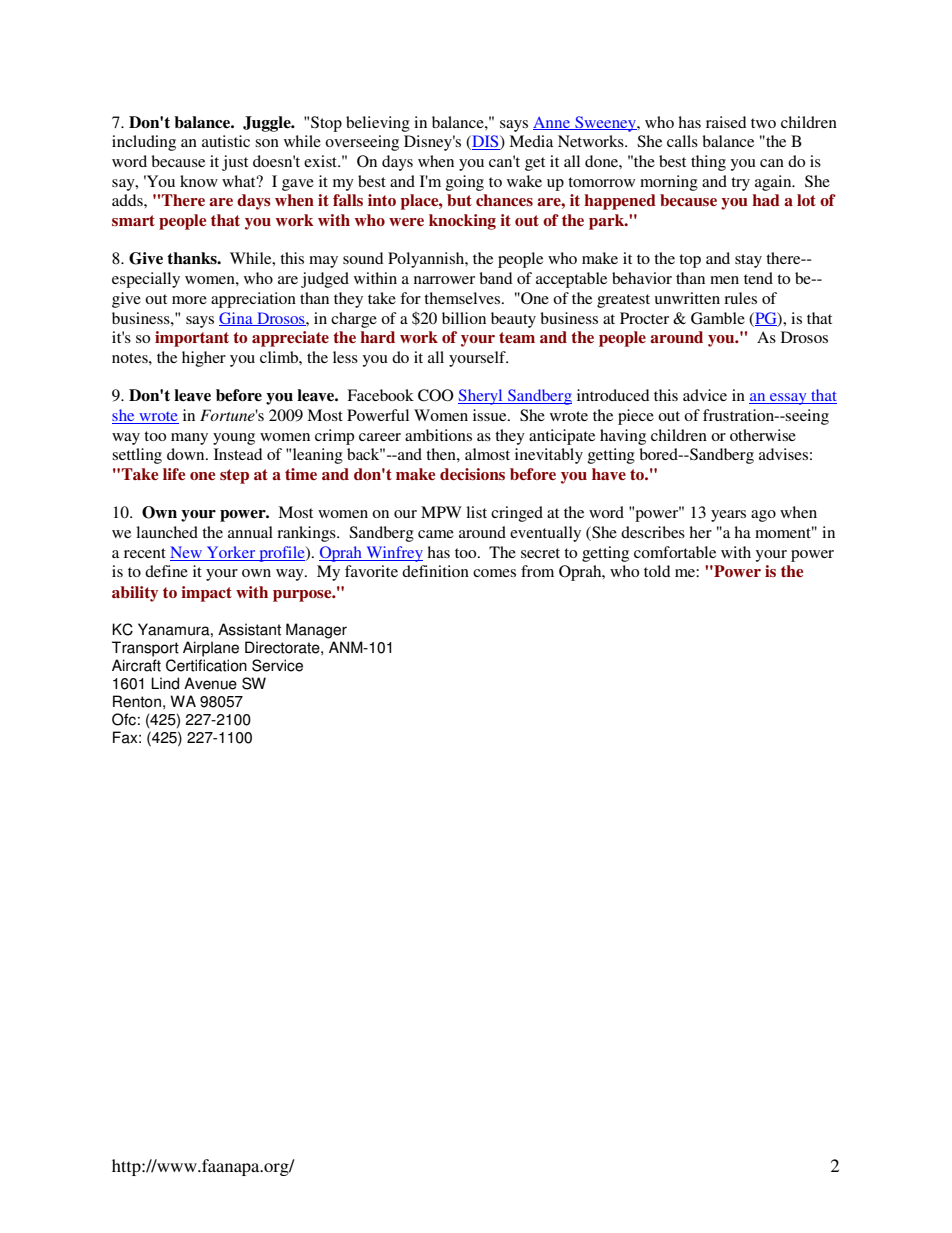 This screenshot has height=1233, width=952. Describe the element at coordinates (657, 571) in the screenshot. I see `told` at that location.
